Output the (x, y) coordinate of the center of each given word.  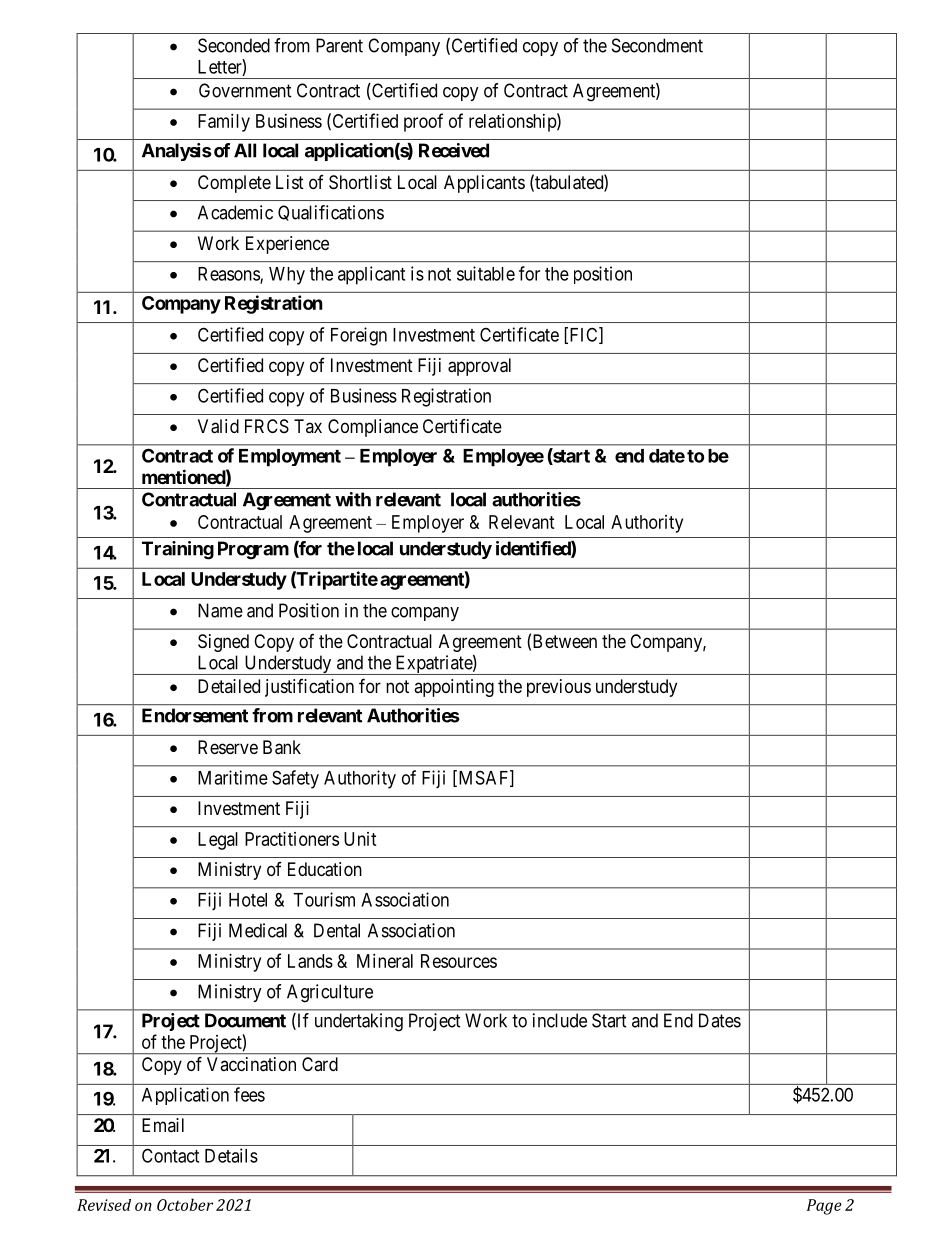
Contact (170, 1155)
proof (423, 122)
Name (220, 610)
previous (559, 688)
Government (245, 90)
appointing (454, 688)
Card (320, 1064)
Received (454, 150)
